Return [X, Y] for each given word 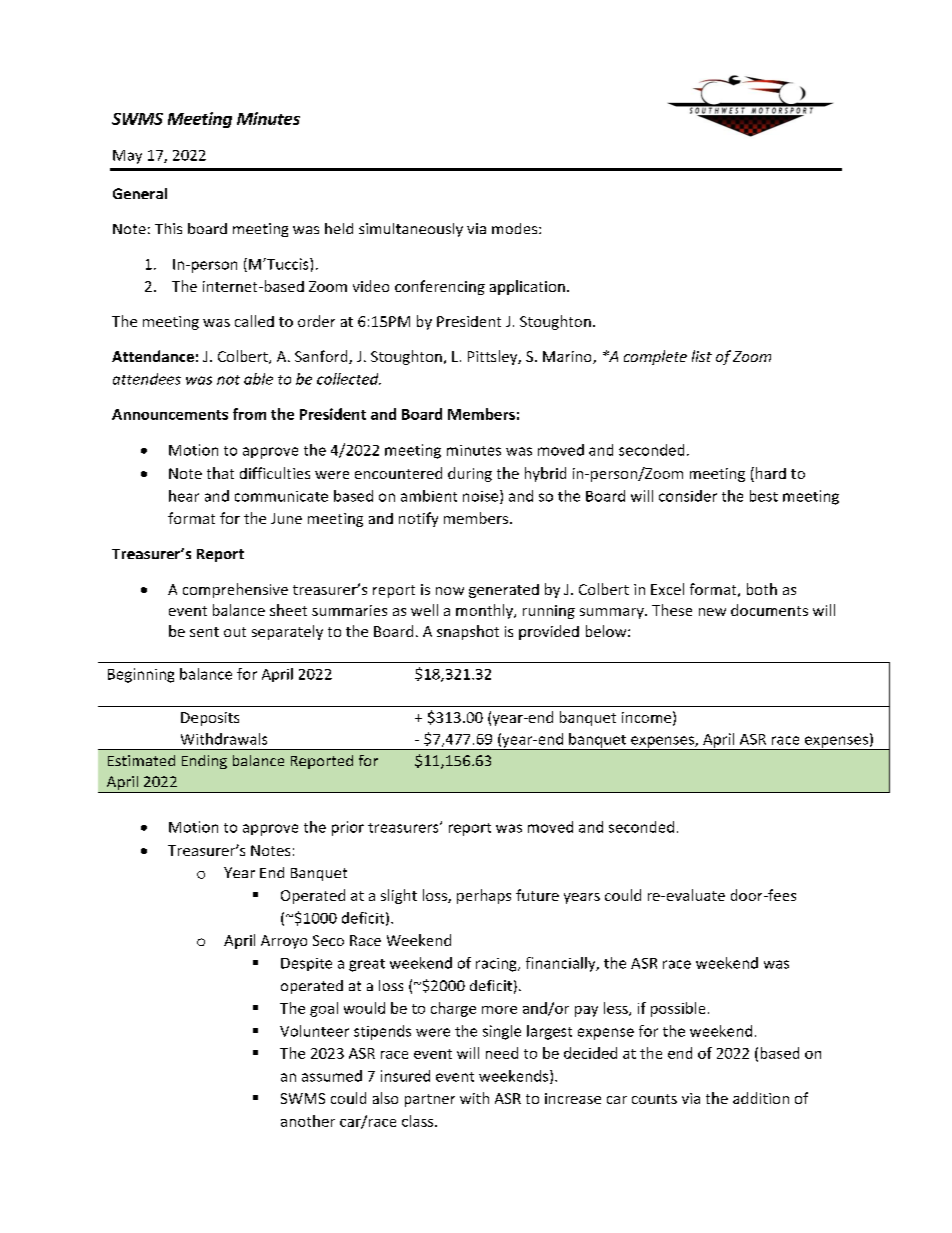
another [308, 1121]
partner [430, 1100]
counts [654, 1099]
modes [516, 228]
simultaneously [411, 230]
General [140, 193]
